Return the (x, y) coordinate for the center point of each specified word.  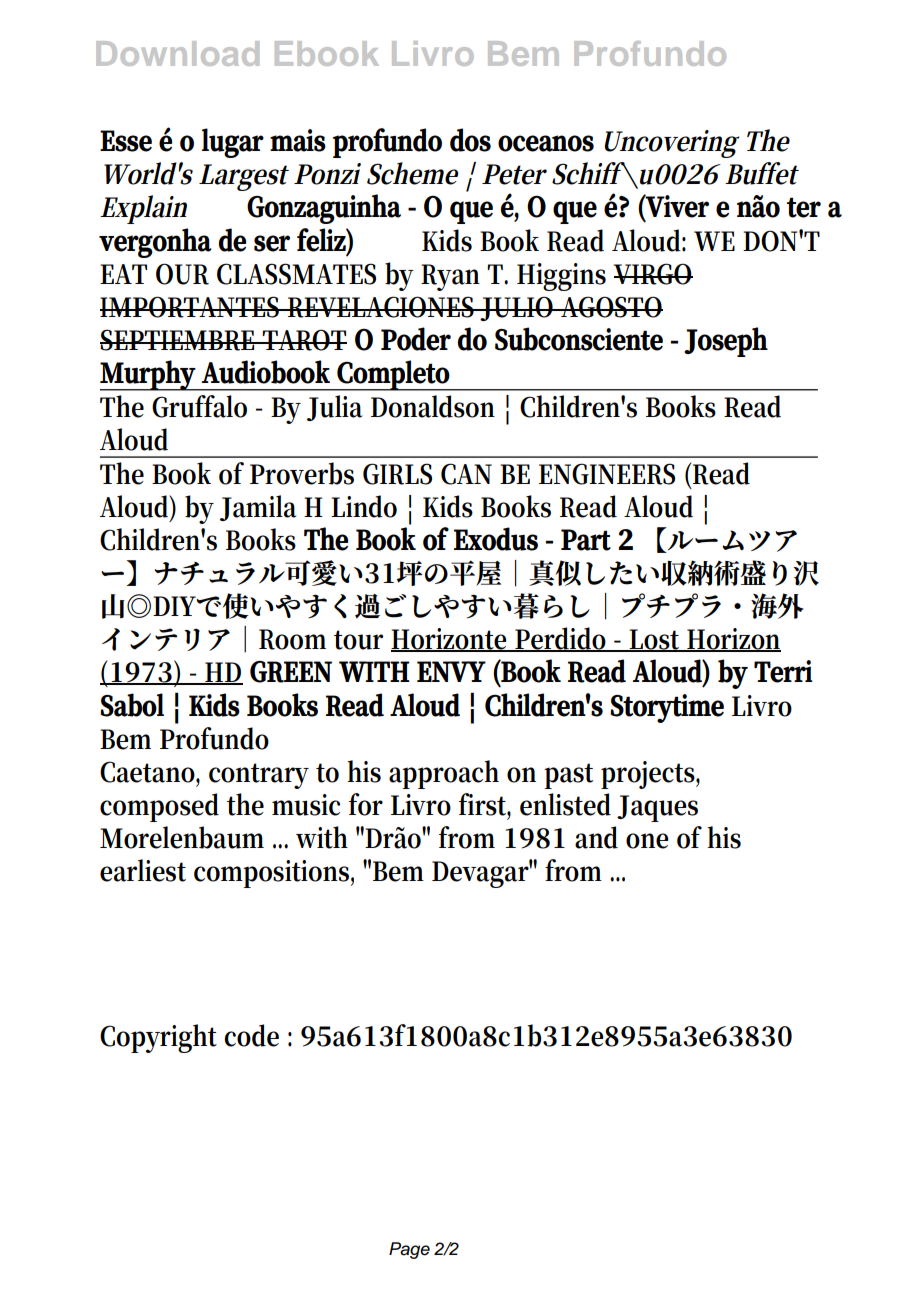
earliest (143, 870)
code (251, 1035)
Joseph (726, 342)
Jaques (657, 808)
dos (470, 140)
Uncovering (672, 144)
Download (177, 53)
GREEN (291, 672)
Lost (655, 640)
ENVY (451, 671)
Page (409, 1250)
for (366, 804)
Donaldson (433, 406)
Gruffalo (199, 406)
